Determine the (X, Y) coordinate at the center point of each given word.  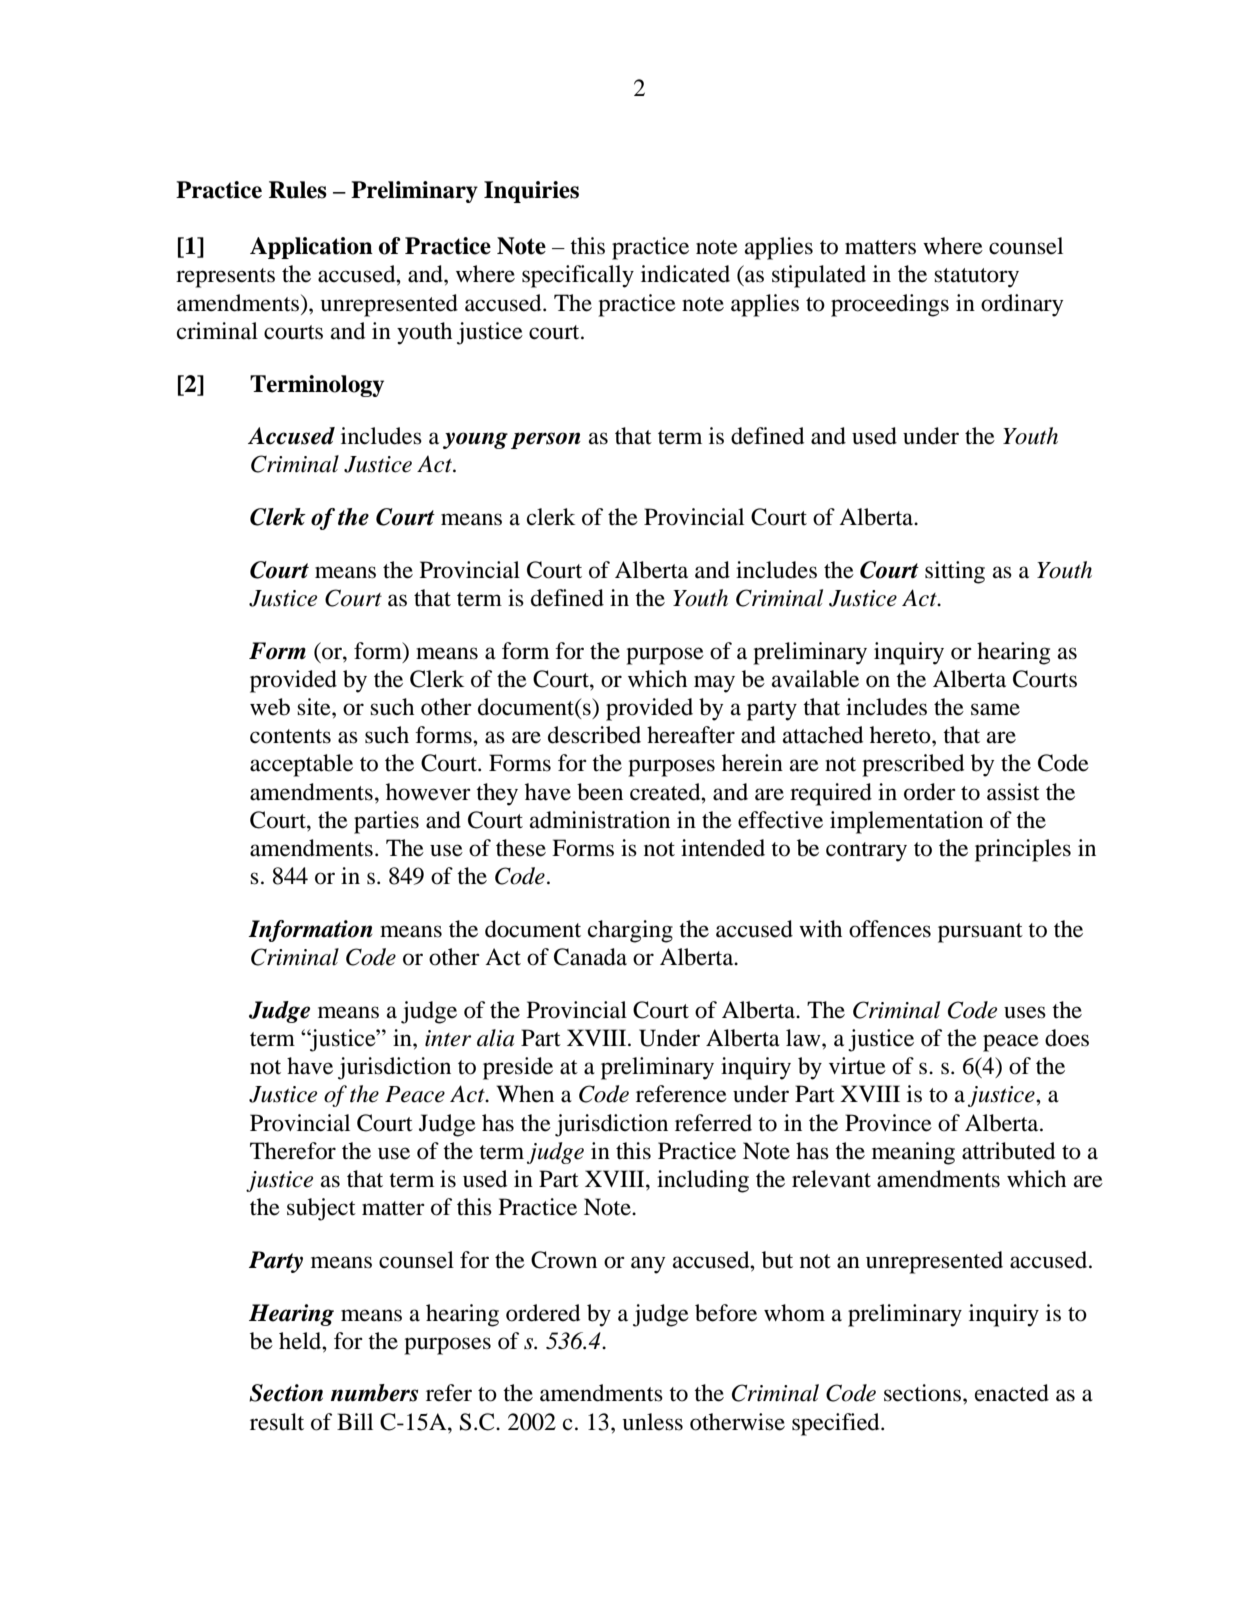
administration (600, 820)
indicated (685, 274)
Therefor (293, 1151)
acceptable (301, 765)
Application (311, 248)
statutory (976, 278)
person (546, 440)
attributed (1008, 1151)
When (525, 1094)
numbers (374, 1393)
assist (1013, 792)
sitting (955, 572)
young (475, 440)
